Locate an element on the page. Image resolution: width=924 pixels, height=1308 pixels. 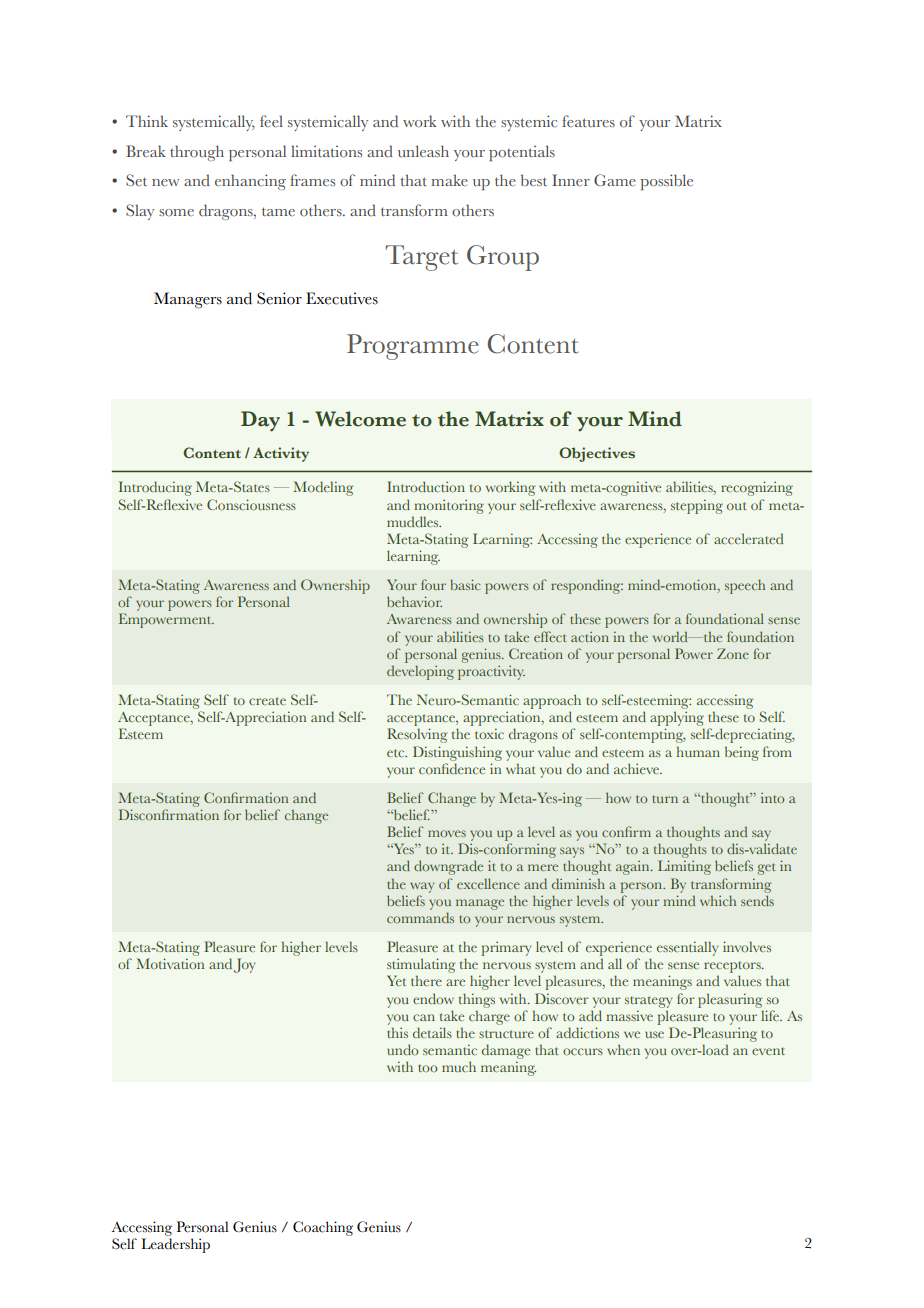
through is located at coordinates (197, 153).
